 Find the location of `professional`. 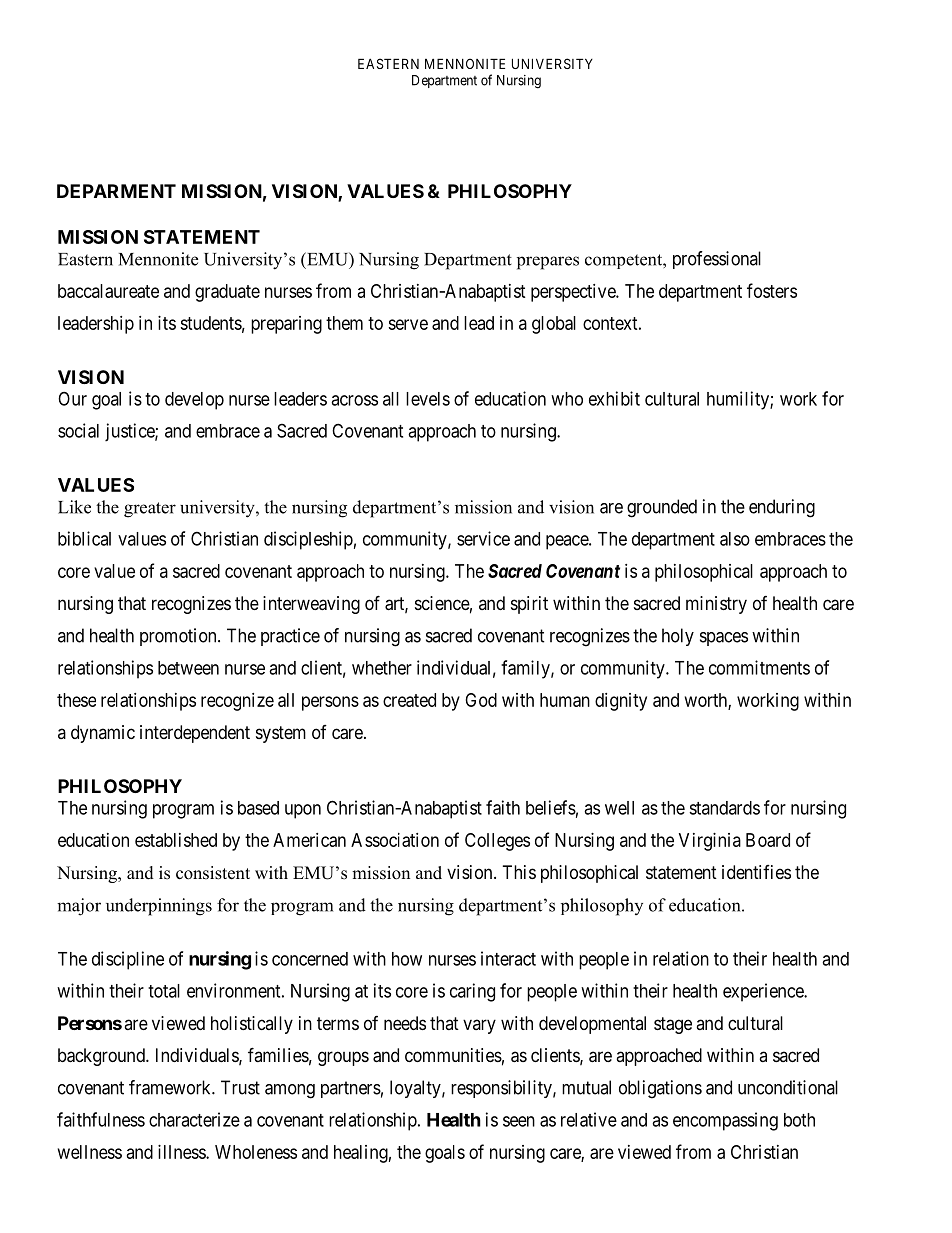

professional is located at coordinates (717, 260).
